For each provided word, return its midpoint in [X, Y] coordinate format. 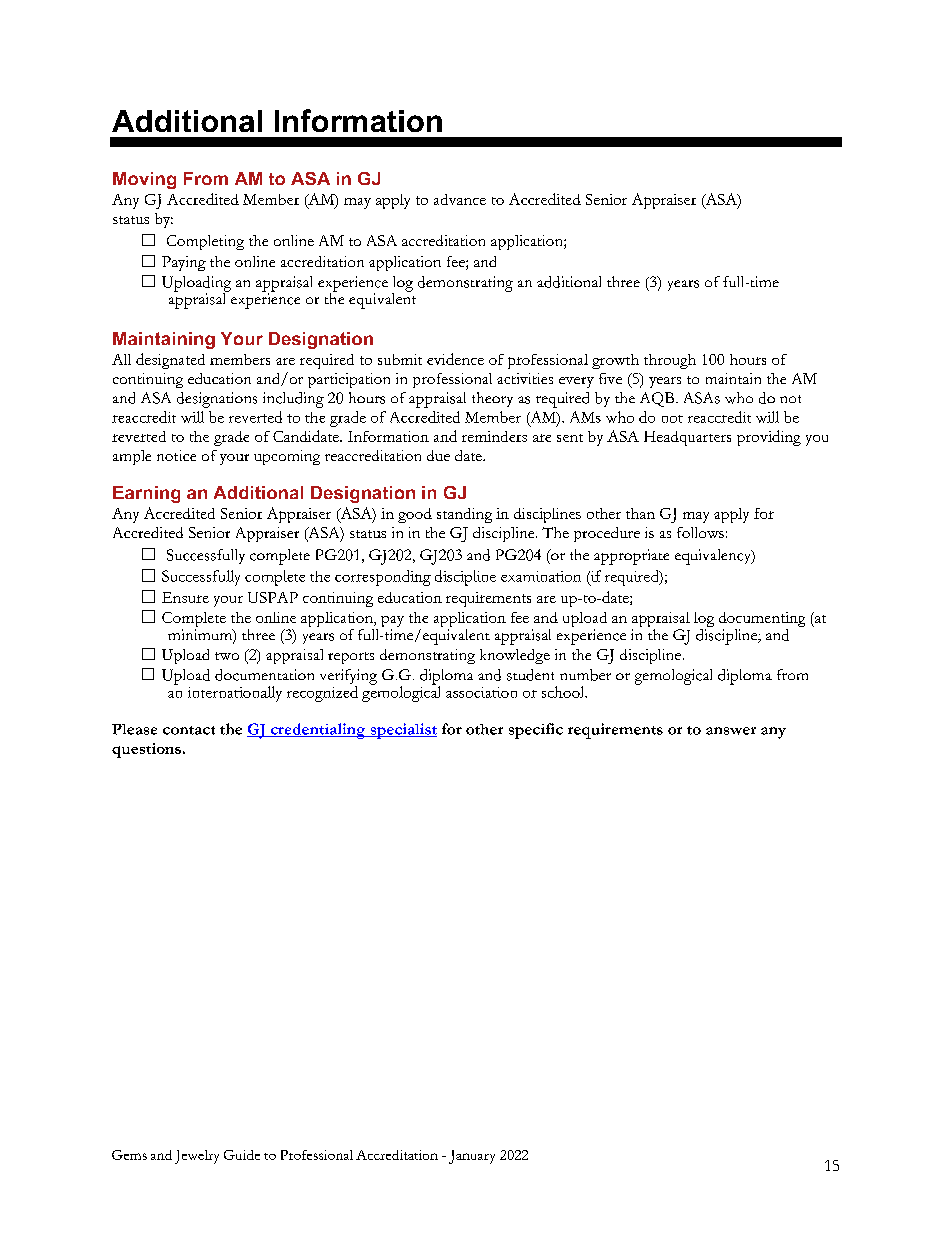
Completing [205, 242]
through [670, 361]
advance [460, 199]
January [472, 1157]
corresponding [383, 578]
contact [189, 730]
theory [492, 399]
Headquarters [687, 438]
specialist [402, 731]
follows [700, 532]
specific [536, 731]
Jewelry [197, 1157]
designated [170, 361]
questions [146, 750]
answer [731, 731]
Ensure [185, 597]
